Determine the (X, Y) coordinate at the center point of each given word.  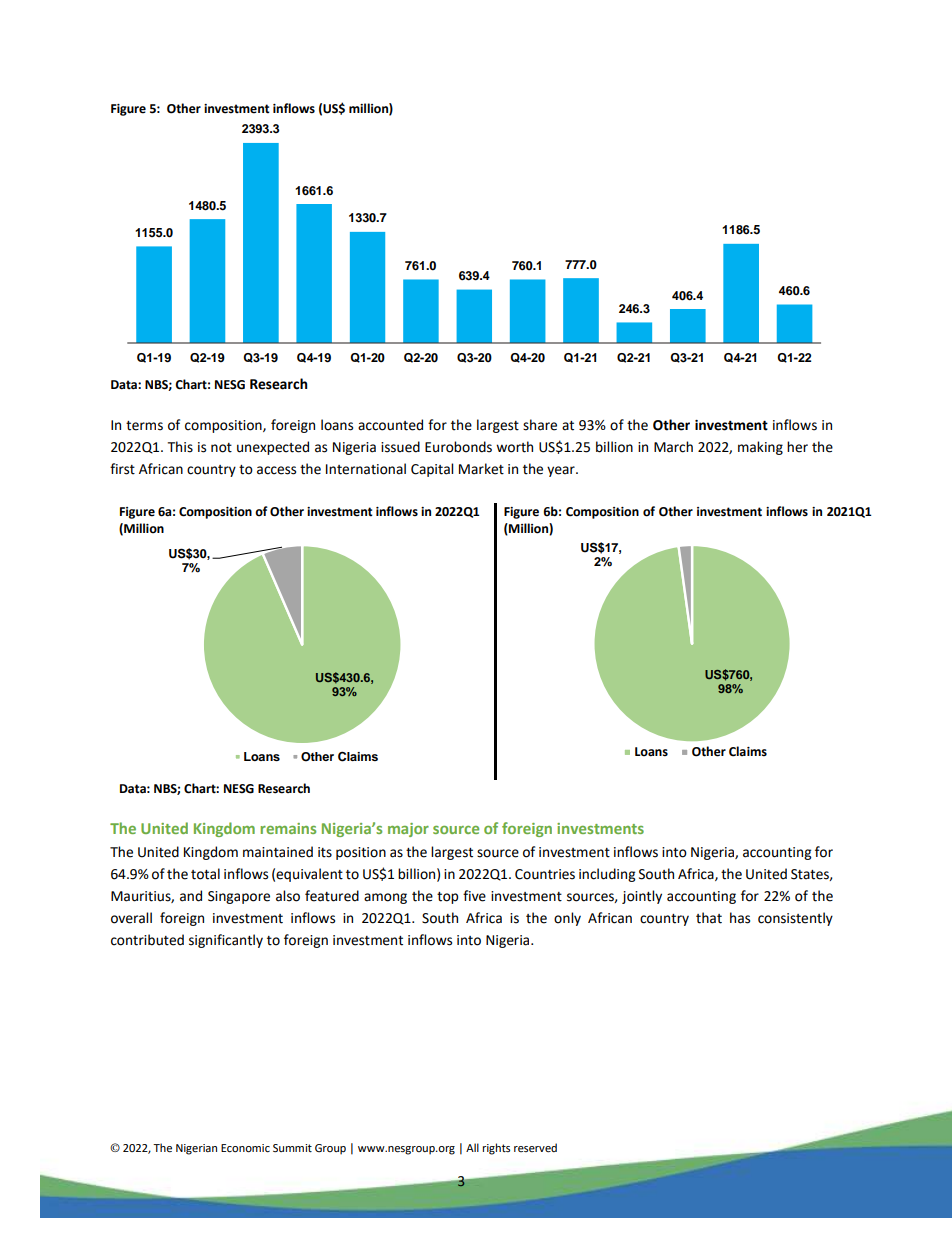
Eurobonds (458, 447)
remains (288, 828)
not (221, 448)
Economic (245, 1148)
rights (496, 1149)
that (709, 918)
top (447, 898)
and (191, 896)
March (673, 447)
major (408, 830)
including (607, 875)
